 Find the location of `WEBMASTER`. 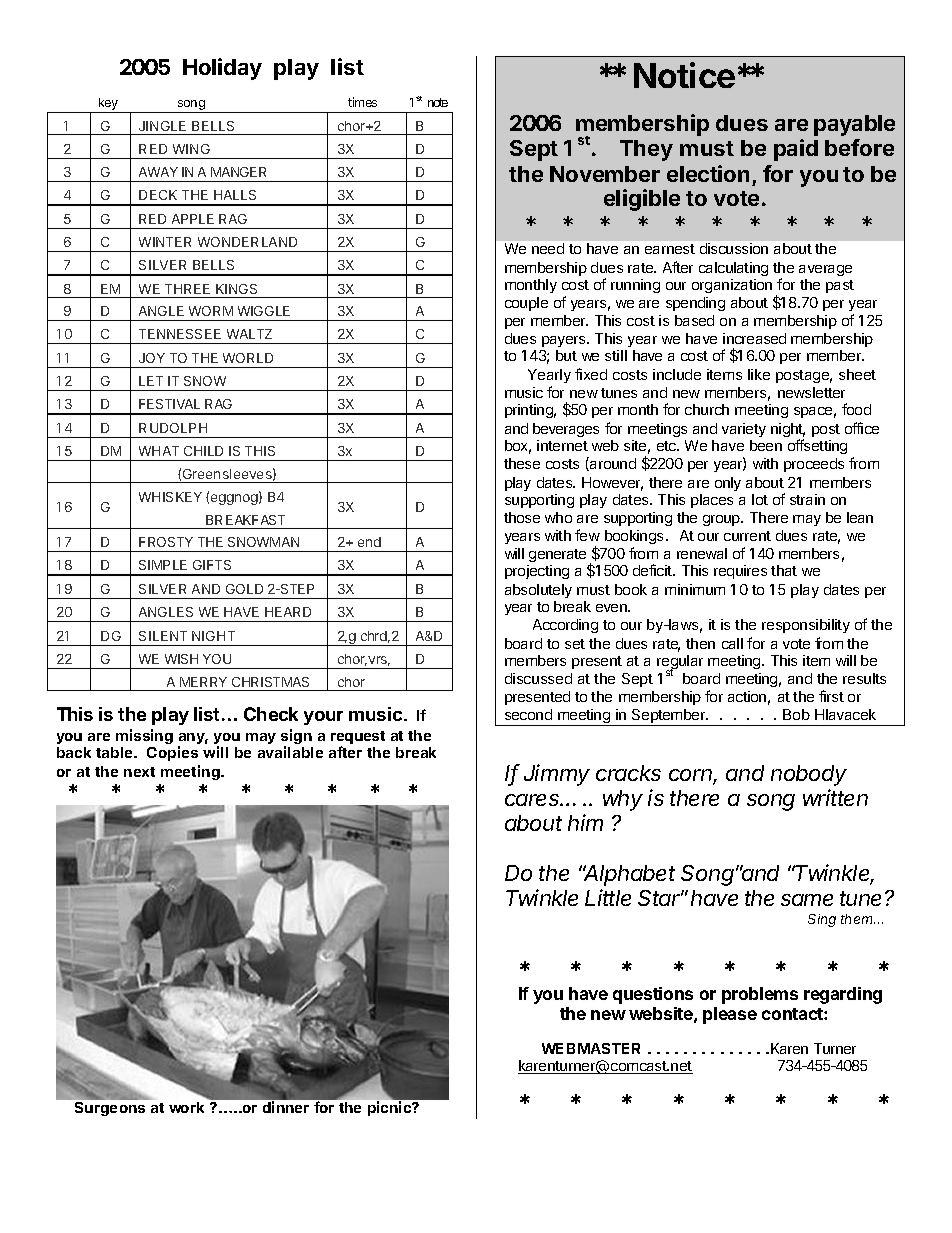

WEBMASTER is located at coordinates (591, 1048).
